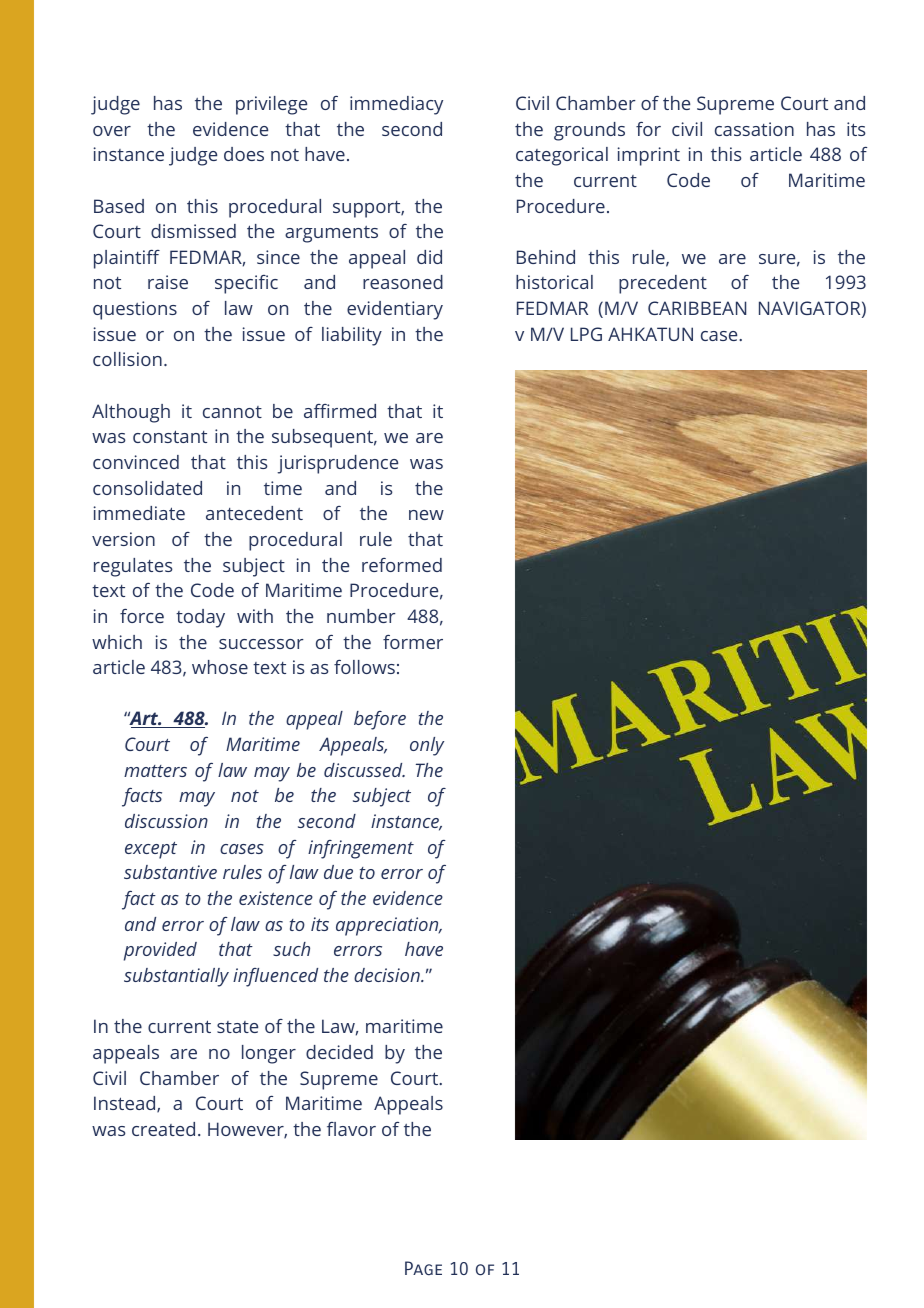  I want to click on appreciation, so click(388, 926).
